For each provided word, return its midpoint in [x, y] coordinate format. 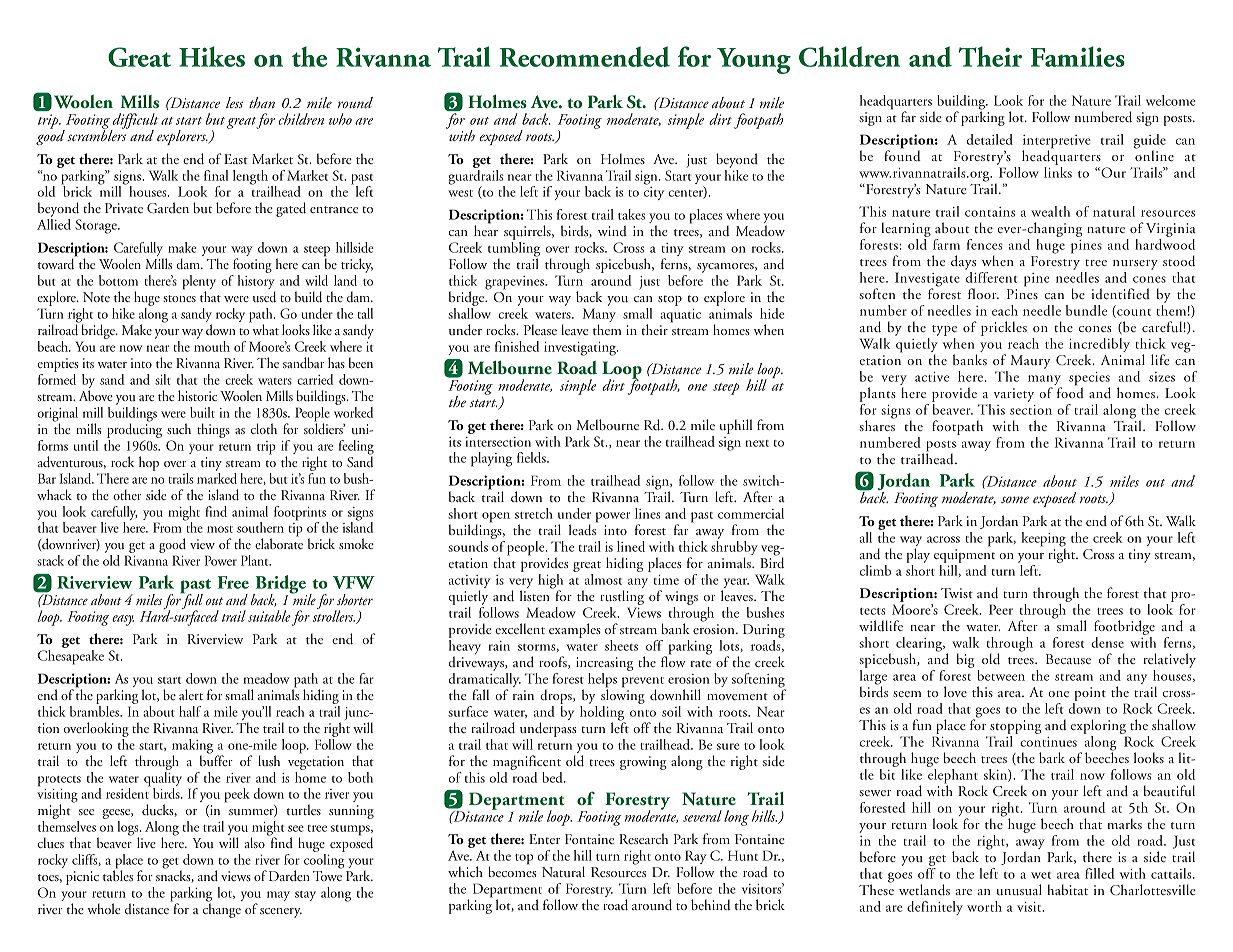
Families [1078, 56]
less [234, 102]
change [222, 909]
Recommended [585, 56]
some [1015, 499]
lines [647, 513]
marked [217, 477]
